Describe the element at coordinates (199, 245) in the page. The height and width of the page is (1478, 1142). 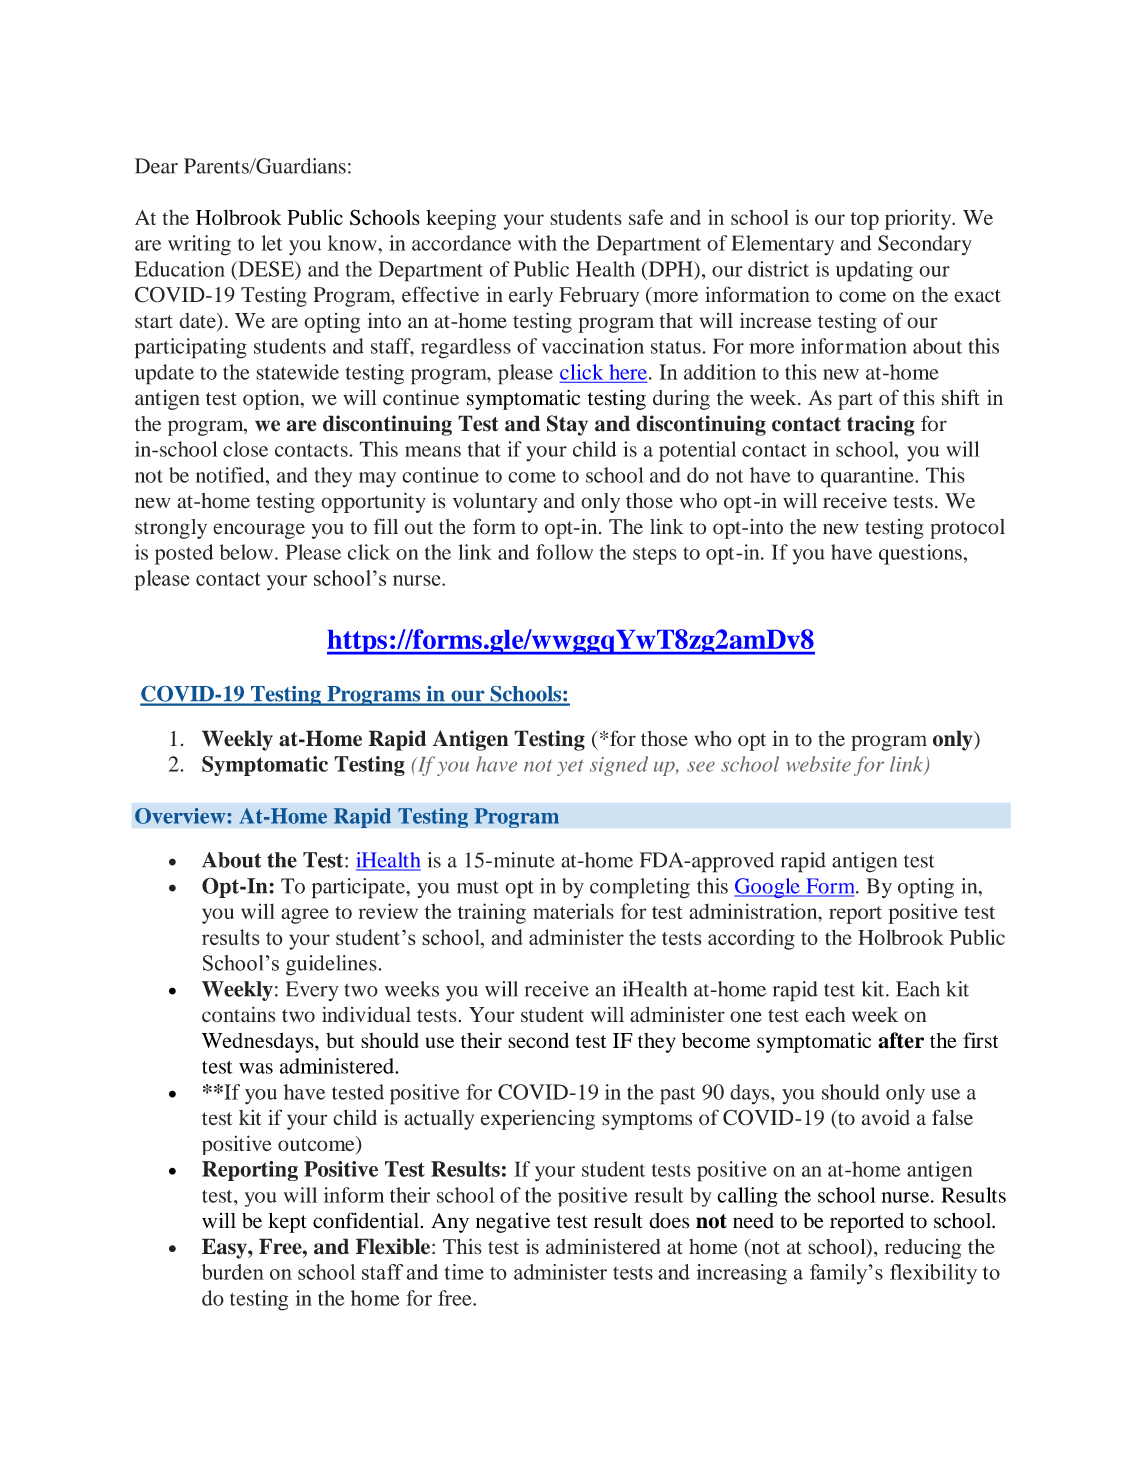
I see `writing` at that location.
